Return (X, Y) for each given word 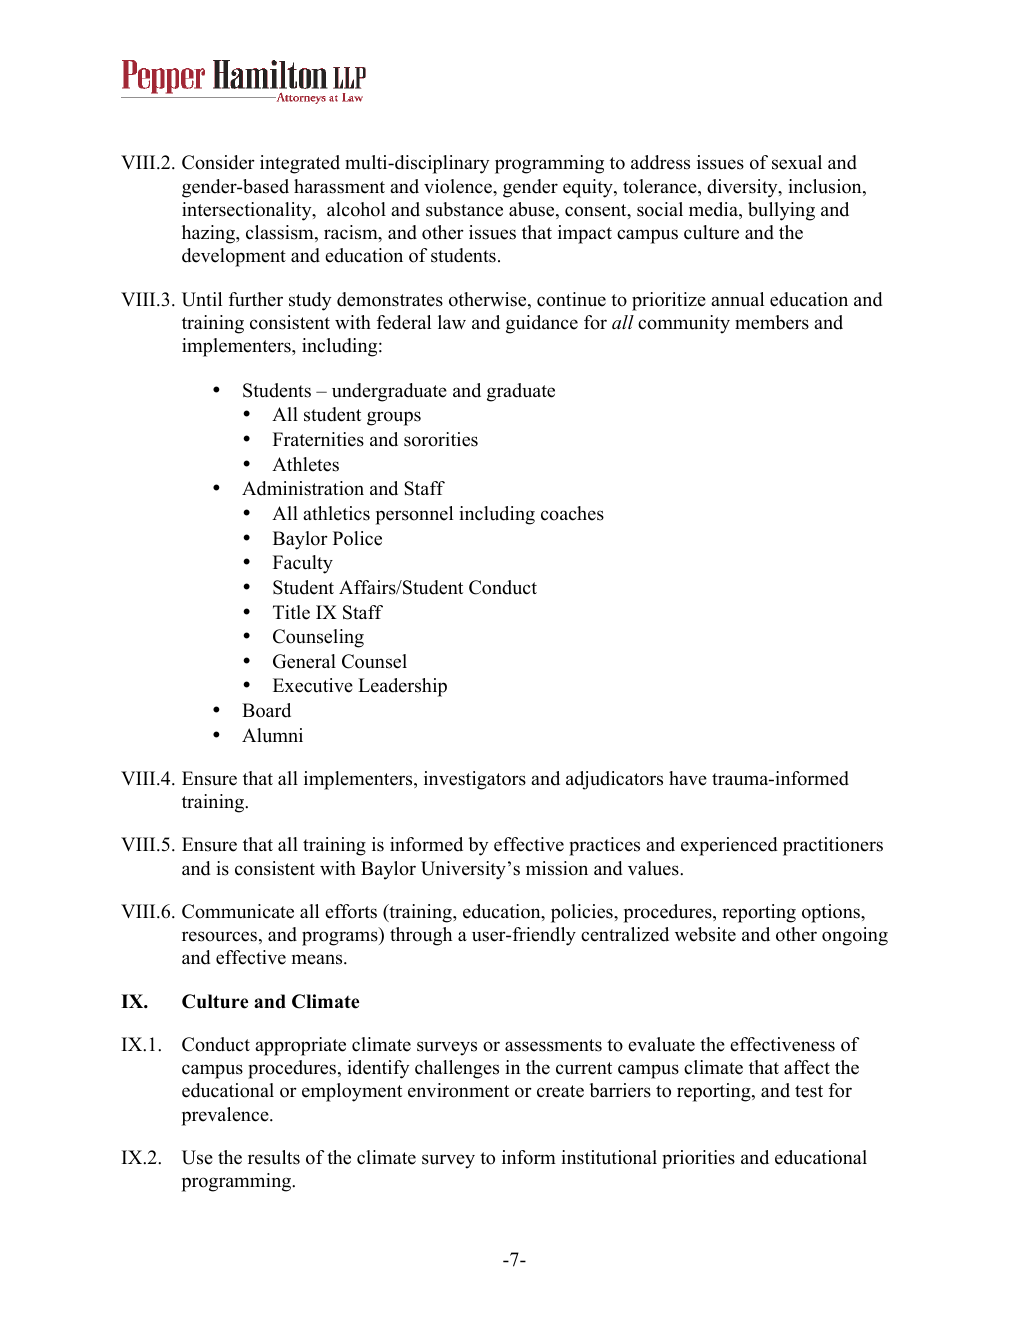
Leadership (402, 687)
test (809, 1091)
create (560, 1091)
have (688, 778)
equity (589, 188)
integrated (300, 164)
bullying (781, 211)
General (304, 661)
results (274, 1157)
